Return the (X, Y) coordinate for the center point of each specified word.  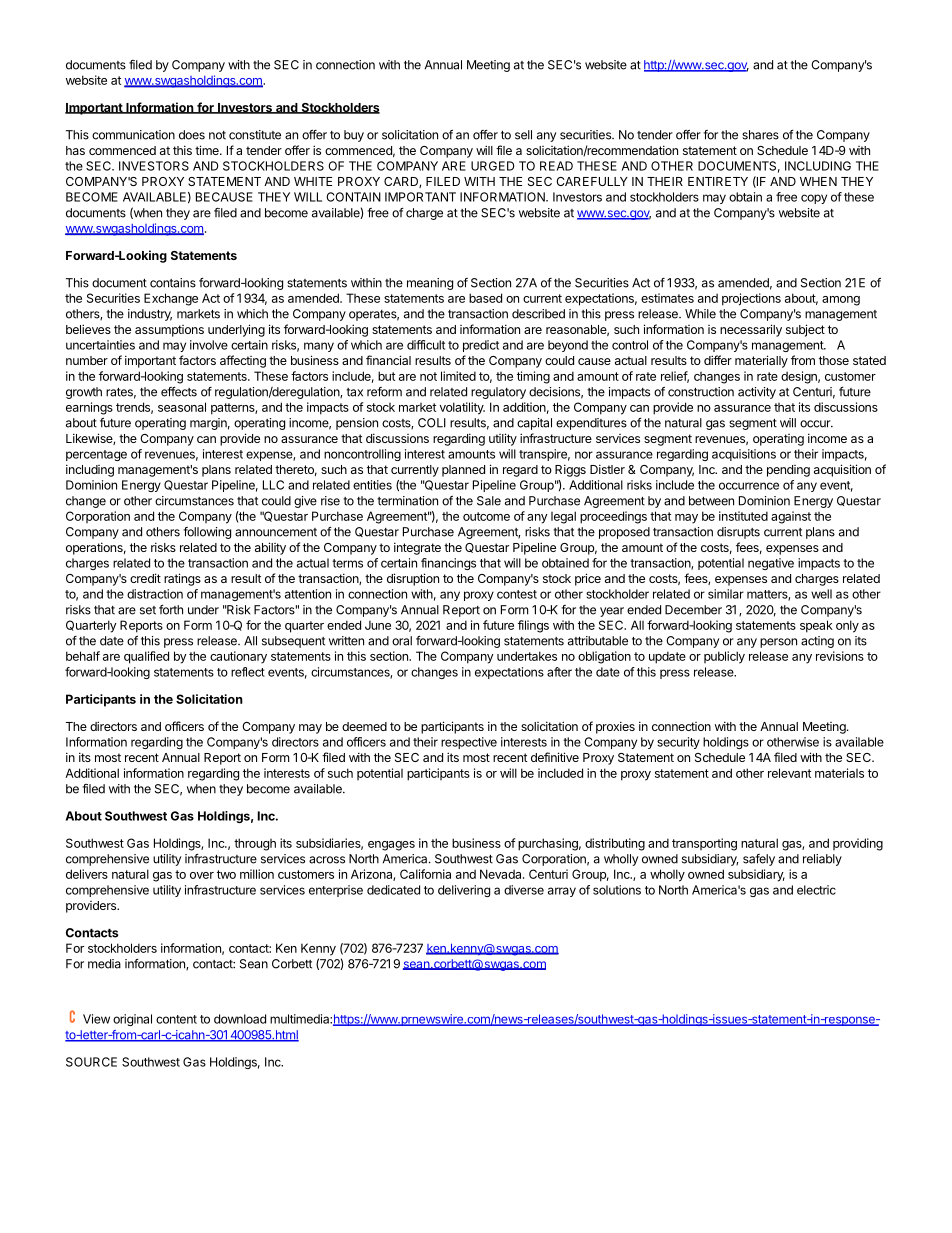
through (255, 844)
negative (771, 564)
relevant (789, 773)
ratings (182, 579)
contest (517, 594)
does (192, 135)
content (176, 1019)
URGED (492, 166)
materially (761, 361)
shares (760, 135)
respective (469, 743)
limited (458, 376)
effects (179, 392)
